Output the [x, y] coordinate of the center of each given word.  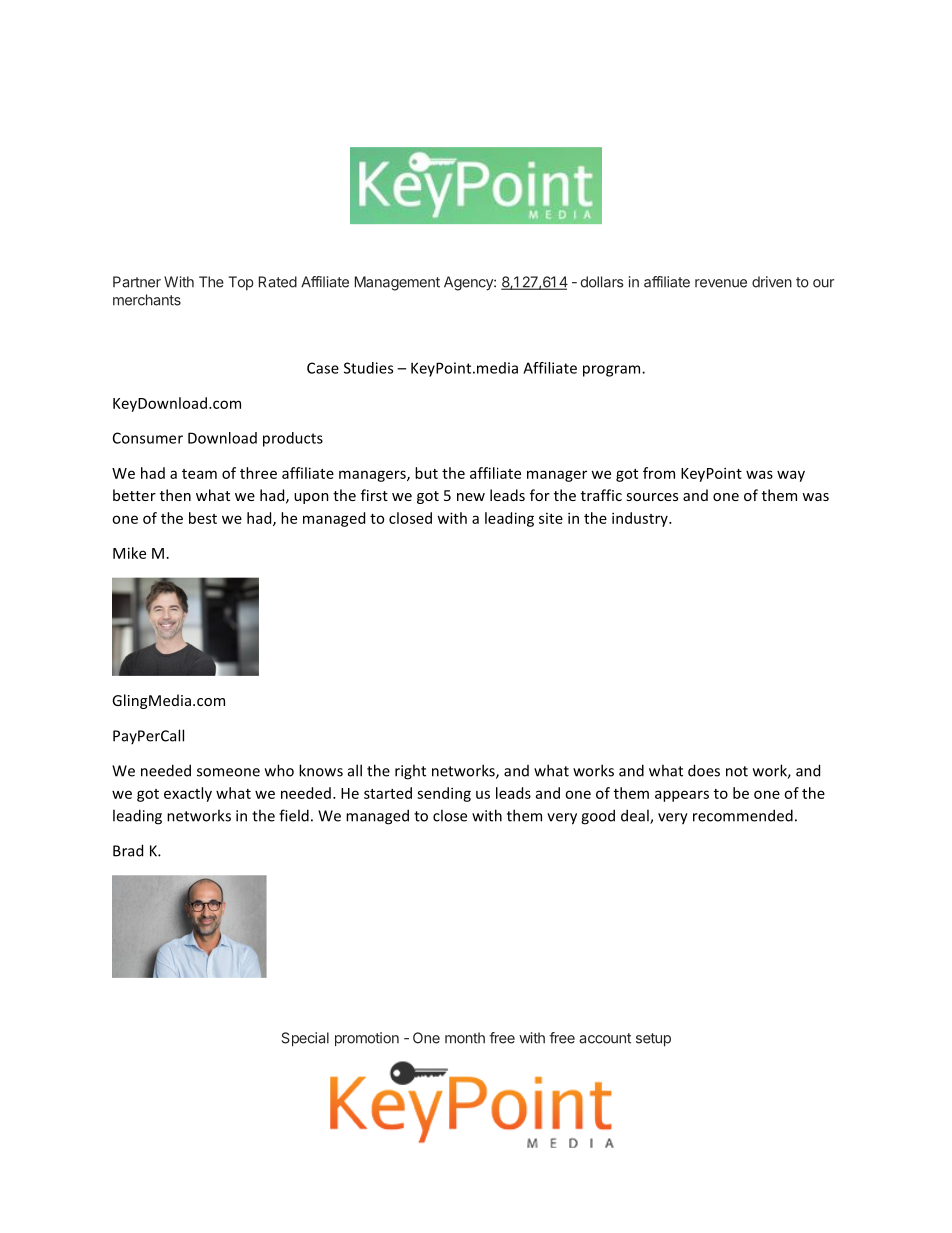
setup [653, 1040]
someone [228, 772]
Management [397, 283]
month [465, 1038]
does [704, 770]
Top [241, 283]
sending [444, 794]
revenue [721, 283]
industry [641, 519]
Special [305, 1039]
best [203, 518]
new [471, 497]
